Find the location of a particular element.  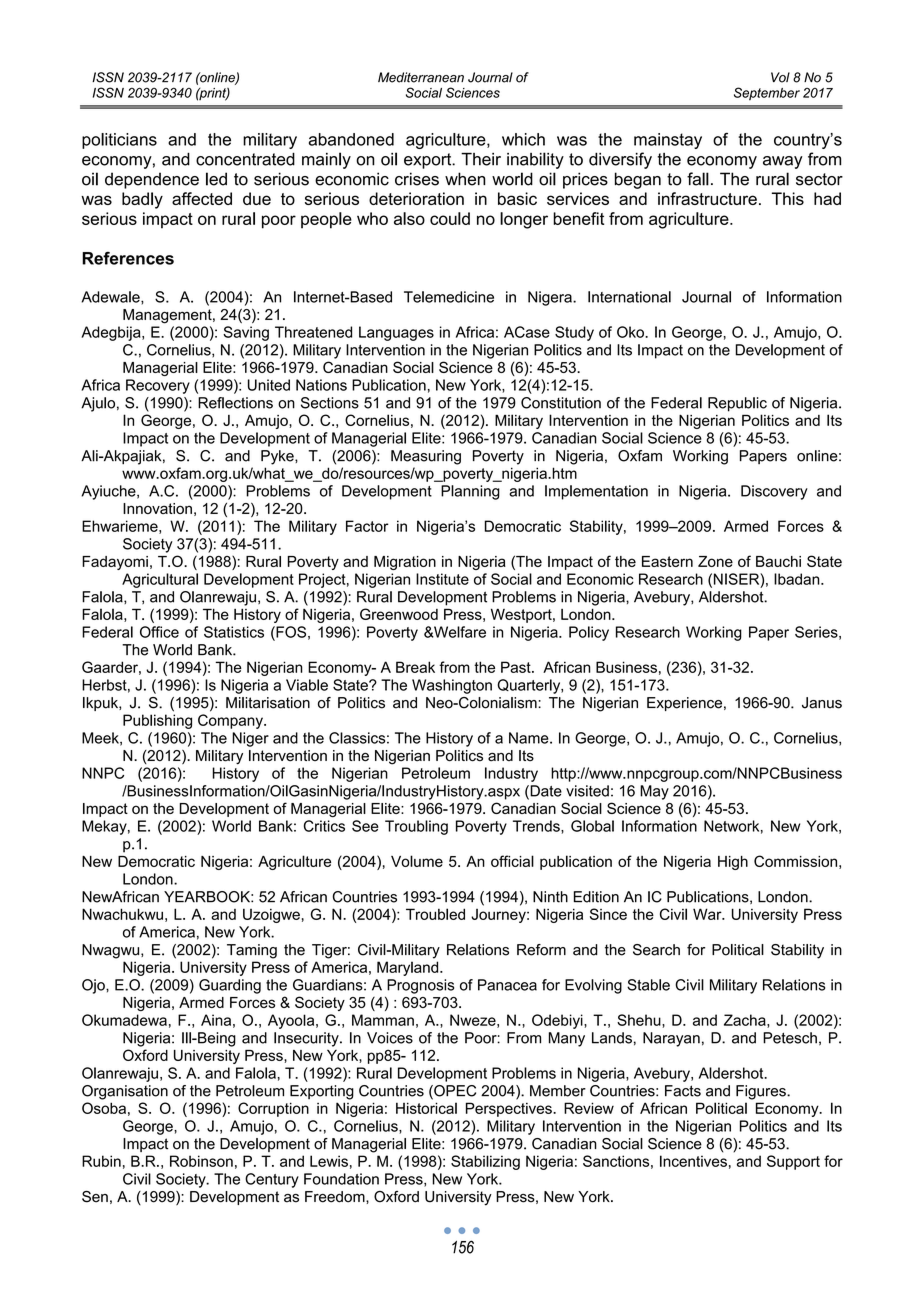

Measuring is located at coordinates (426, 457).
